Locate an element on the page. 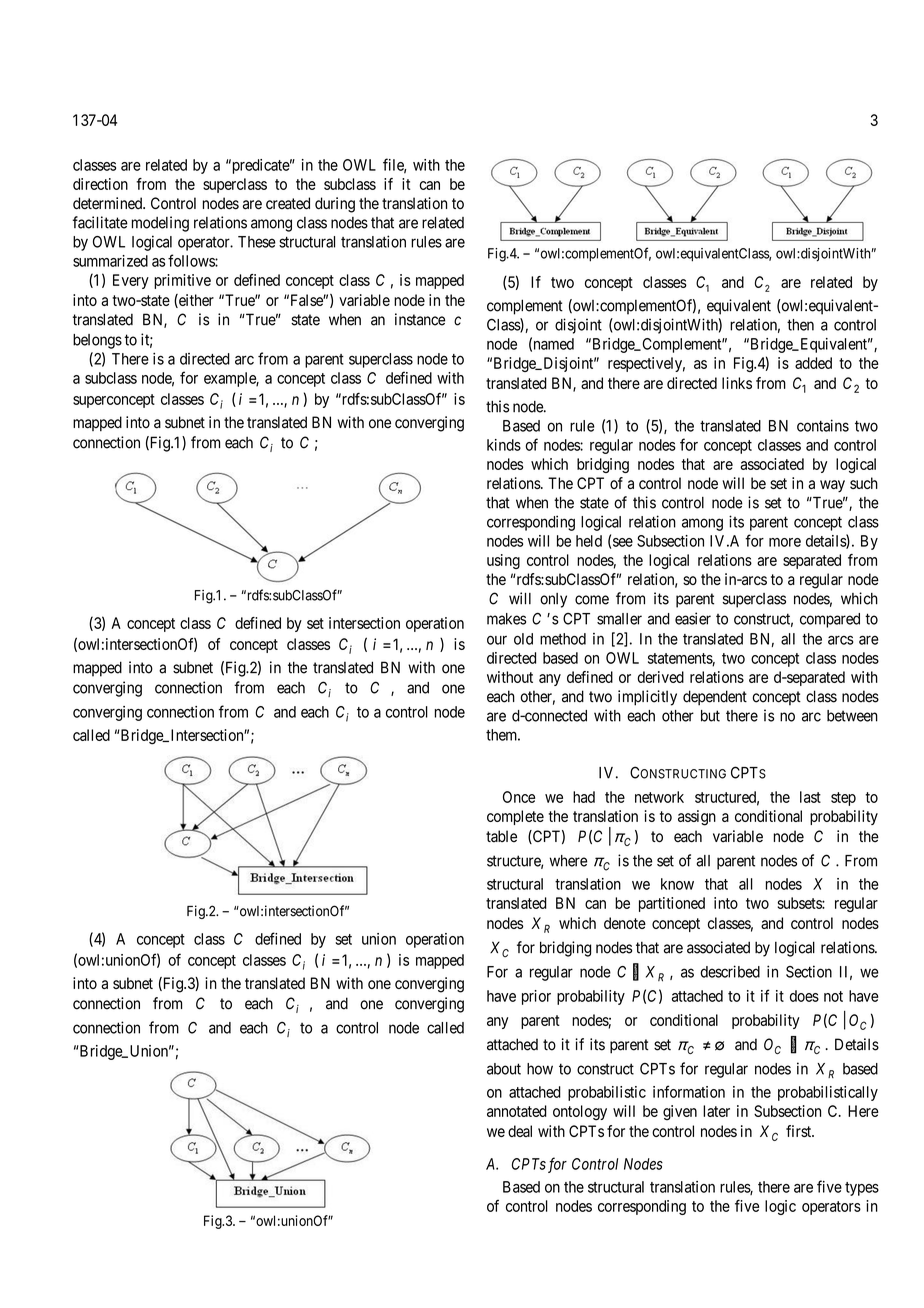 The width and height of the page is (924, 1308). last is located at coordinates (810, 797).
